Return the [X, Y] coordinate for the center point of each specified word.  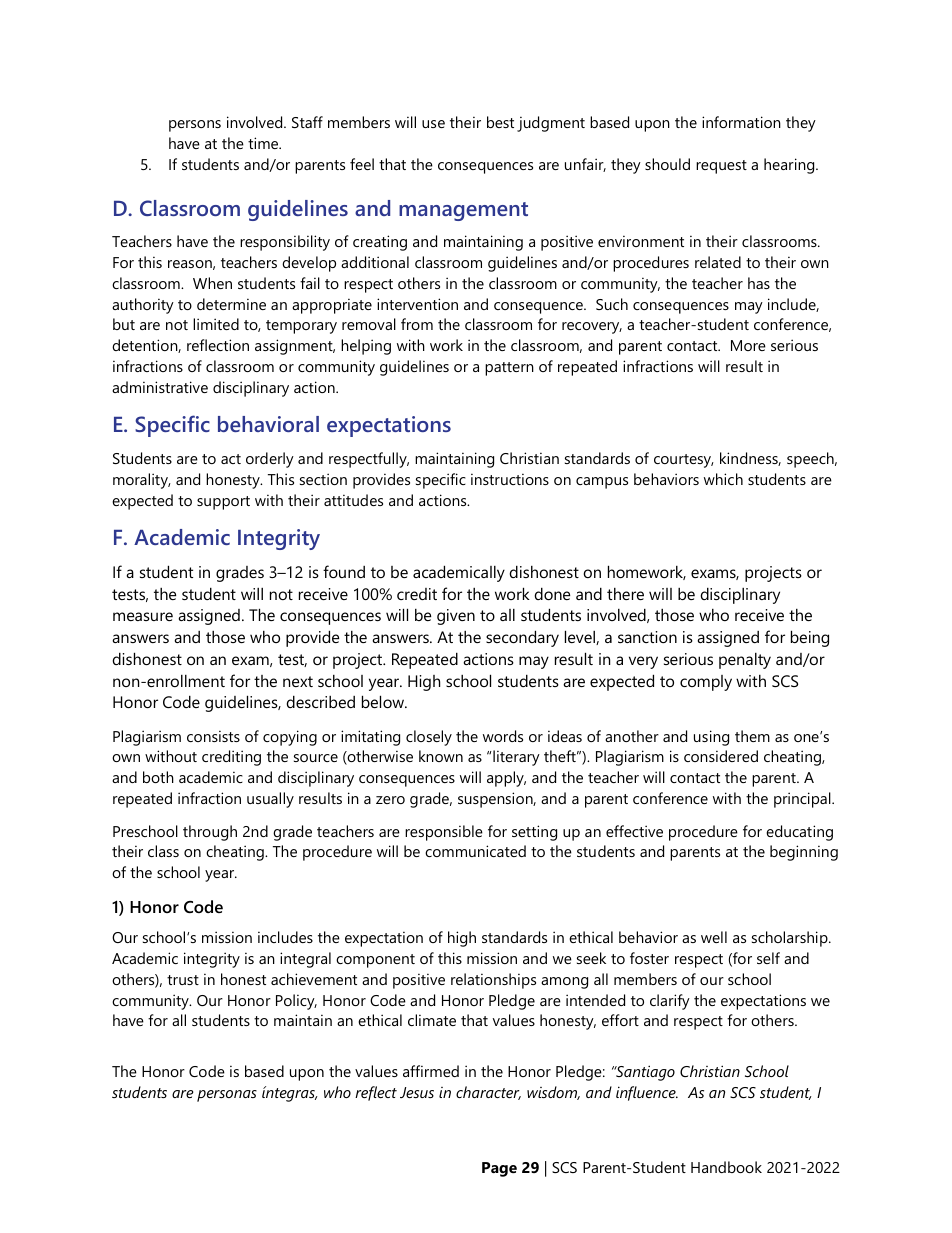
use [433, 124]
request [721, 167]
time [264, 143]
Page [499, 1169]
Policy [296, 1002]
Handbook [726, 1167]
